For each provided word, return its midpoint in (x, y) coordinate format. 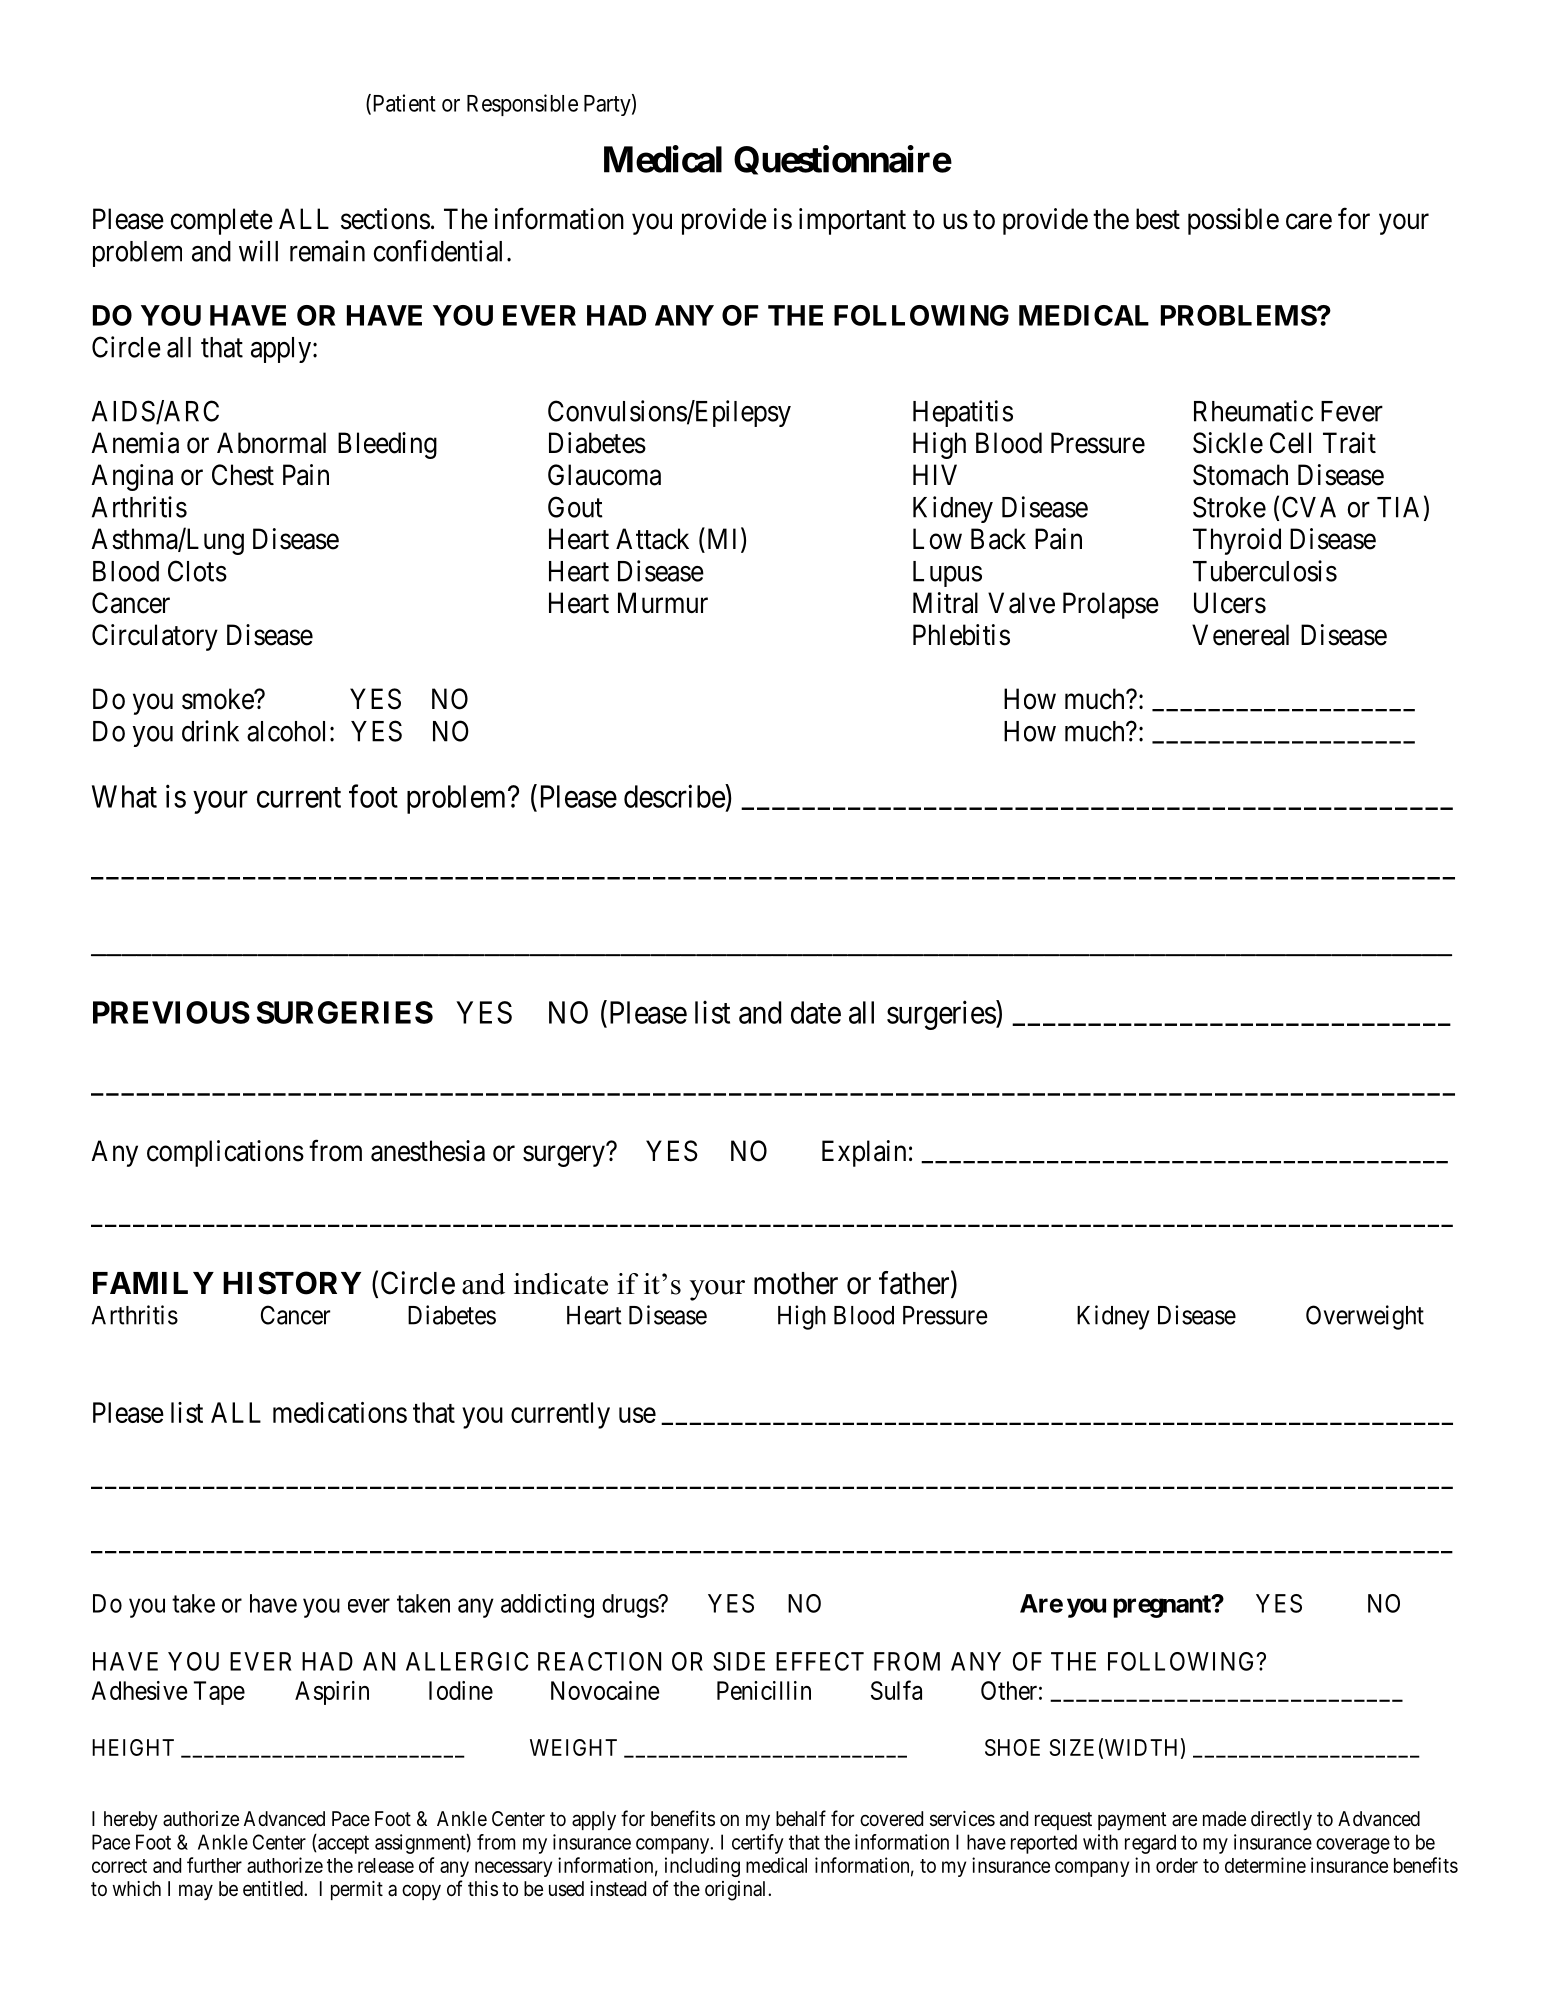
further (214, 1865)
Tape (219, 1693)
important (852, 221)
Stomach (1240, 475)
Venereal (1240, 635)
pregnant (1163, 1606)
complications (225, 1153)
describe (675, 796)
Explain (864, 1153)
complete (221, 221)
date (816, 1012)
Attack (652, 539)
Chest (243, 475)
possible (1233, 221)
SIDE (739, 1661)
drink (210, 731)
